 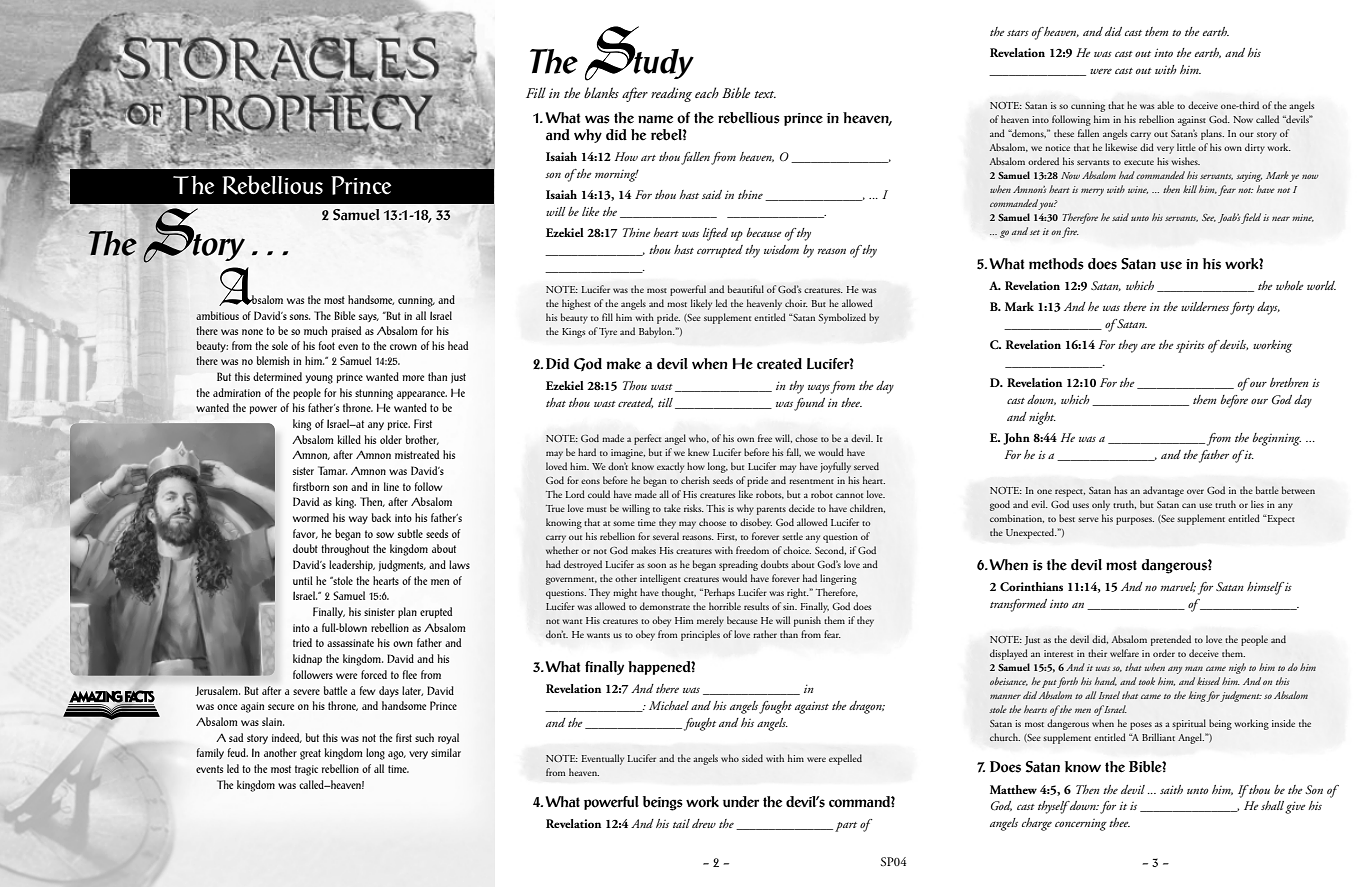 What do you see at coordinates (765, 94) in the screenshot?
I see `text` at bounding box center [765, 94].
